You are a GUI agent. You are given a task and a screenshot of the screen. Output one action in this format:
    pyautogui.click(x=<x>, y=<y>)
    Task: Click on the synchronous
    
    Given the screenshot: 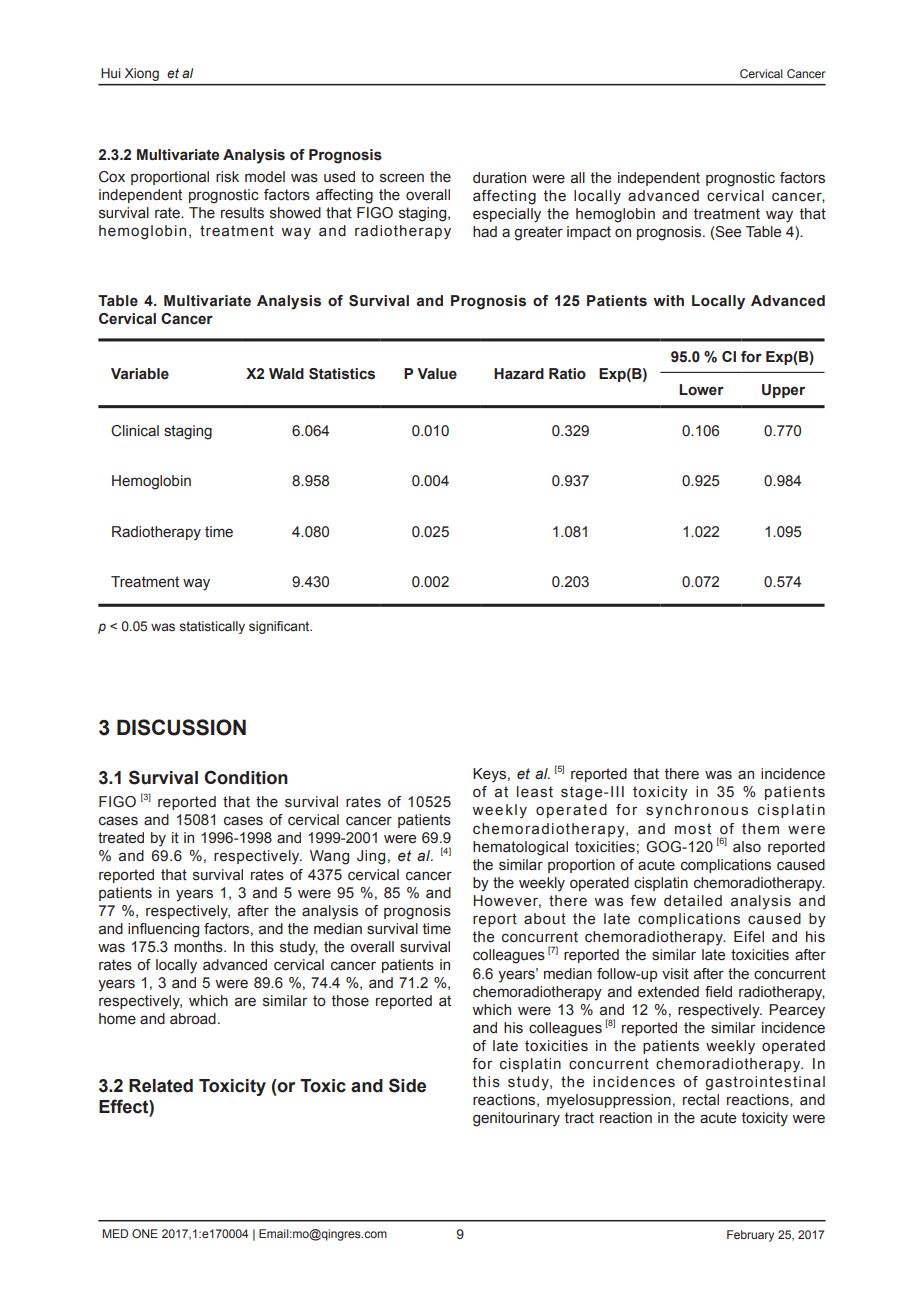 What is the action you would take?
    pyautogui.click(x=697, y=811)
